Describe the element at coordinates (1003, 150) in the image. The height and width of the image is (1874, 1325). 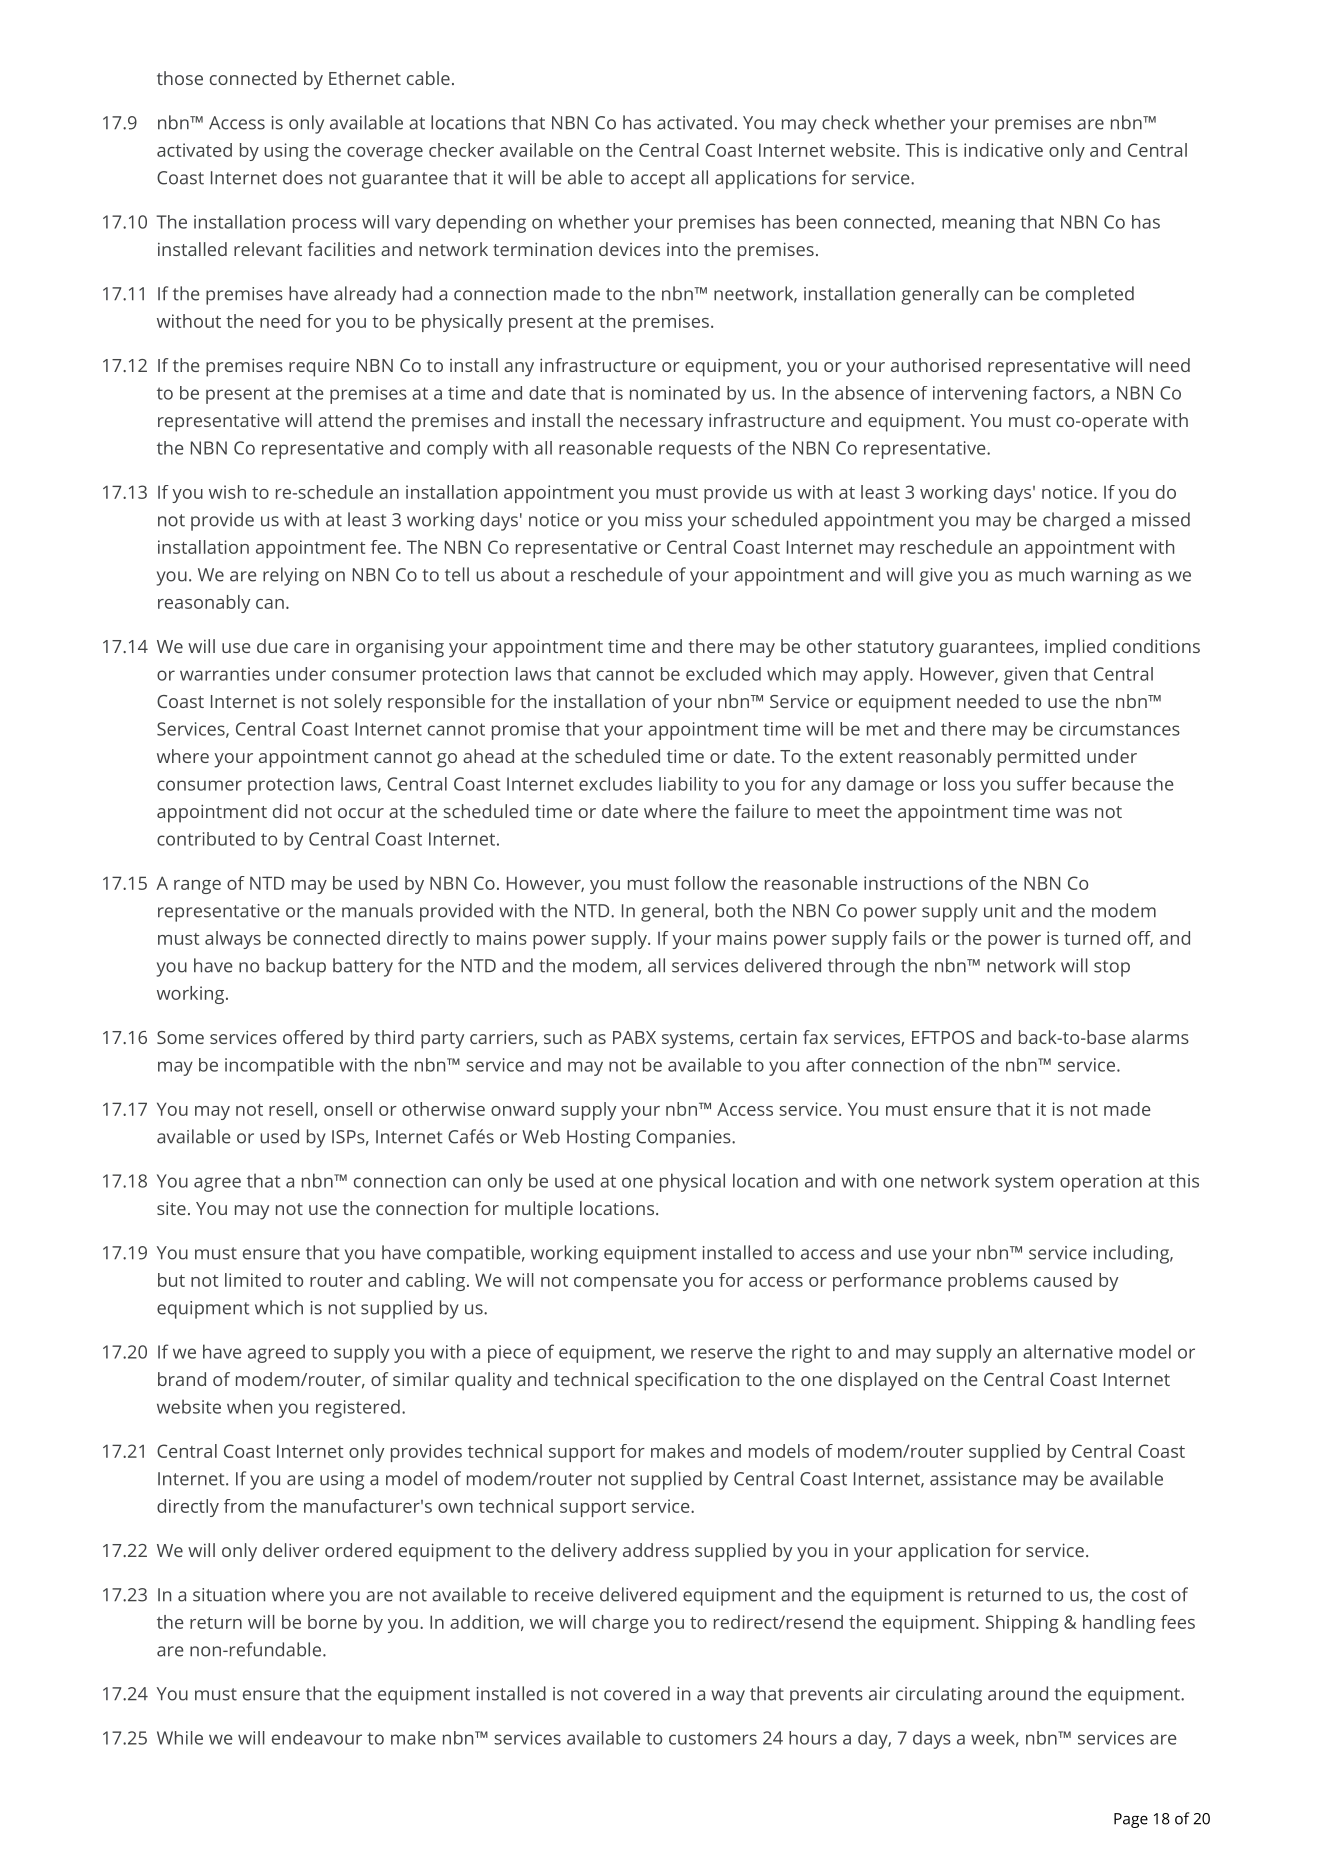
I see `indicative` at that location.
